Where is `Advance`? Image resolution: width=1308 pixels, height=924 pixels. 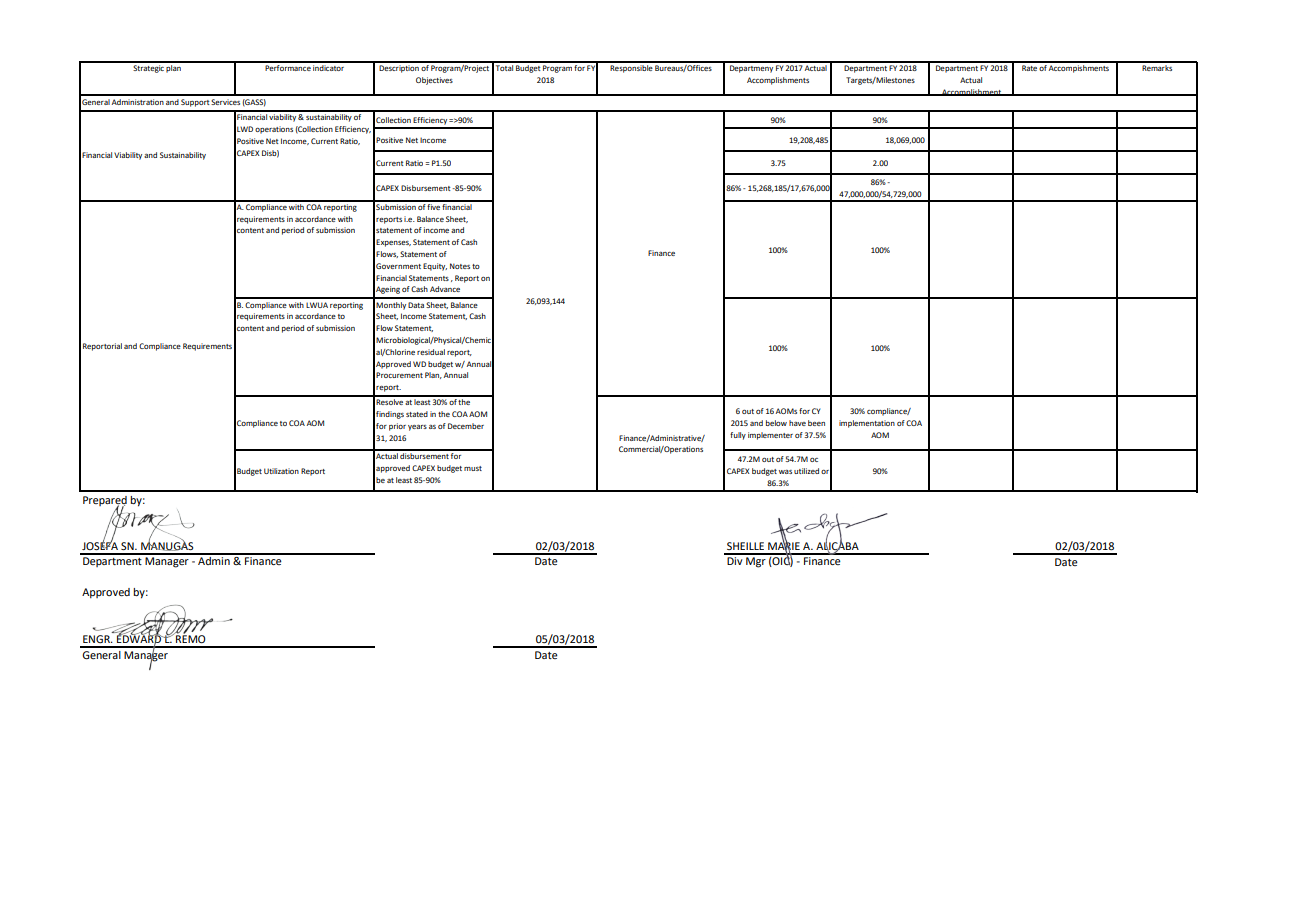
Advance is located at coordinates (445, 289).
